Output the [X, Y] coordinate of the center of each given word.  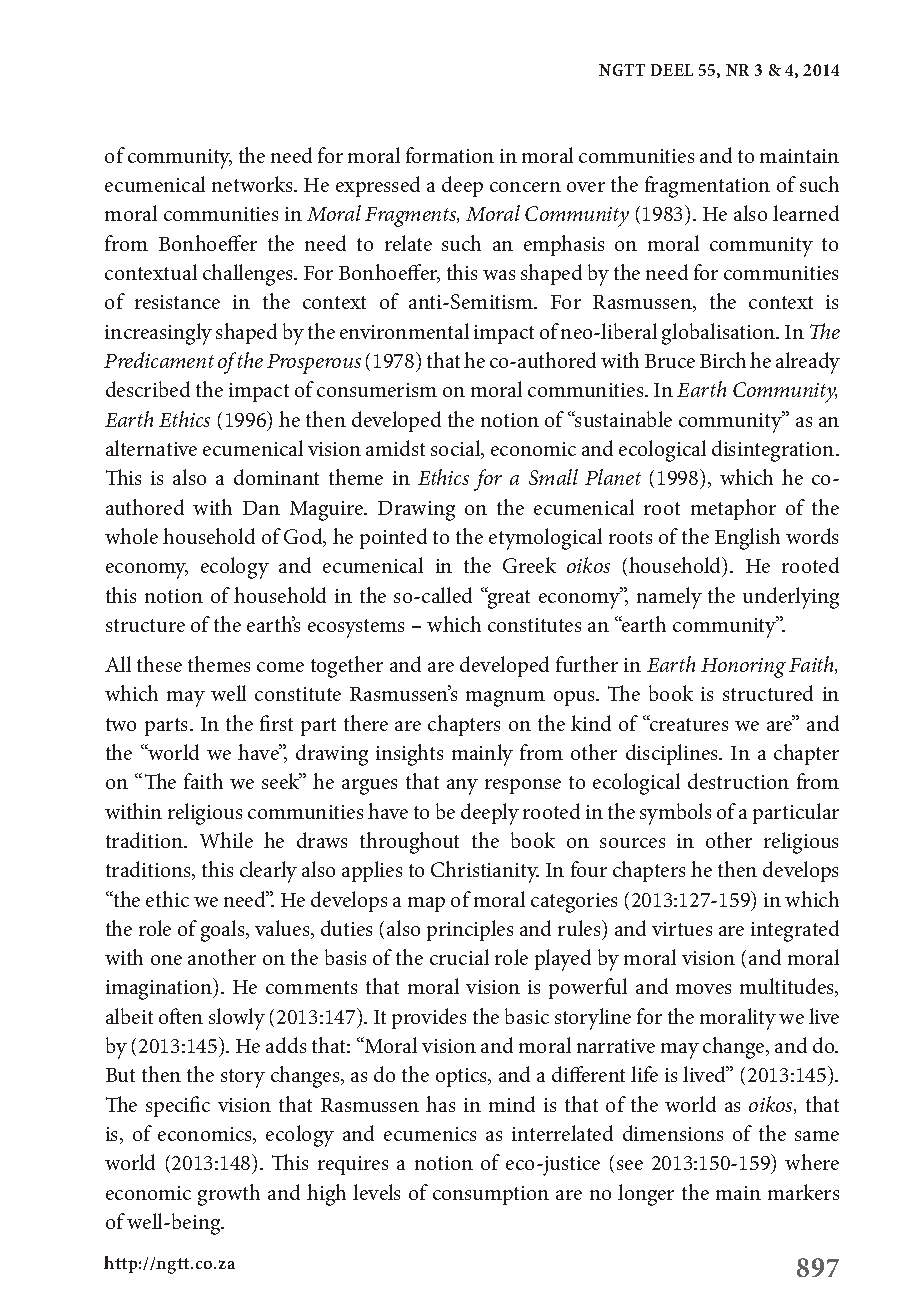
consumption [491, 1195]
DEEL [672, 70]
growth [229, 1195]
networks [253, 184]
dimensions [673, 1133]
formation [450, 155]
